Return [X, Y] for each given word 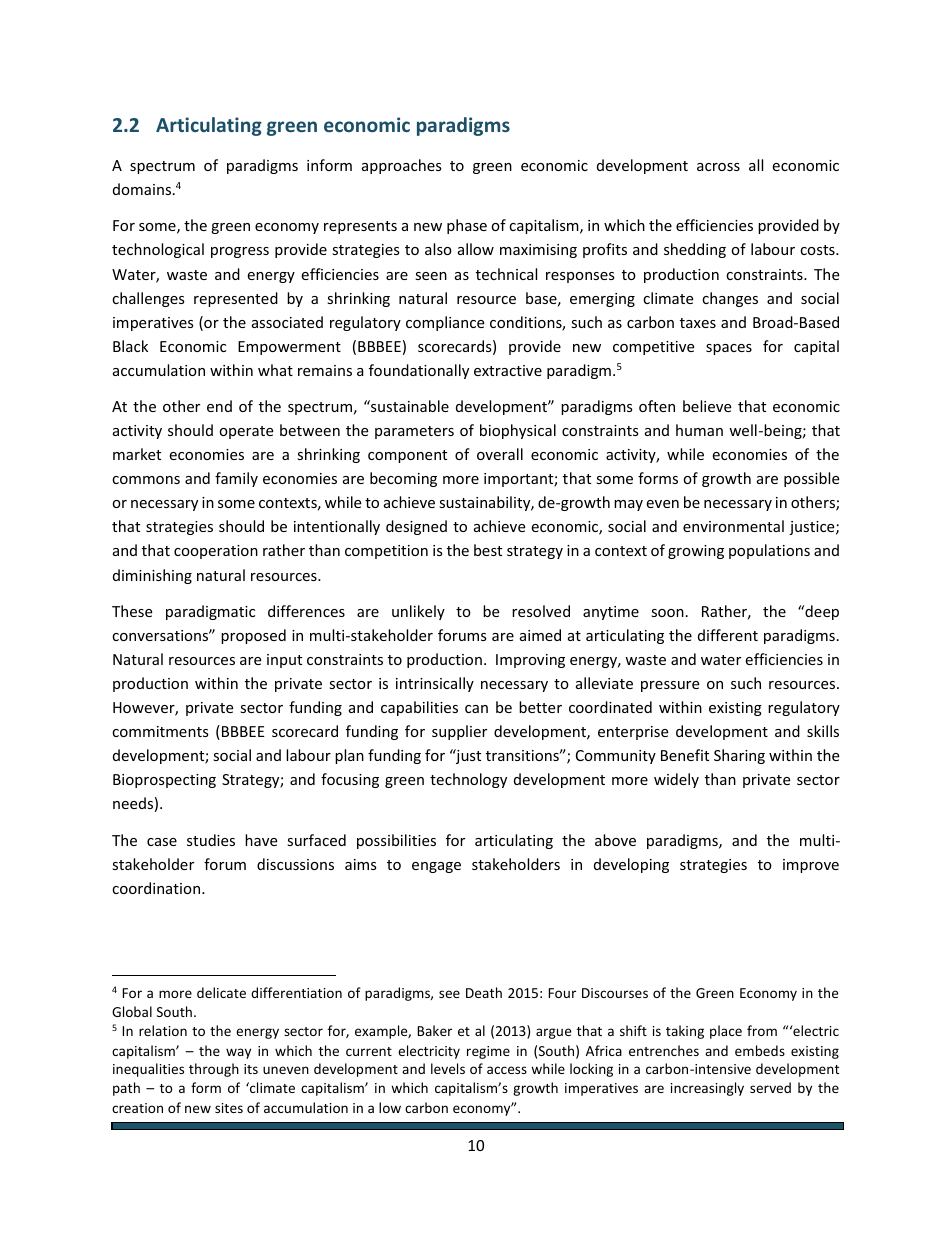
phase [467, 226]
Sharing [739, 756]
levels [448, 1068]
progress [240, 252]
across [718, 167]
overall [500, 454]
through [214, 1070]
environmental [733, 526]
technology [468, 780]
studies [211, 840]
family [236, 479]
